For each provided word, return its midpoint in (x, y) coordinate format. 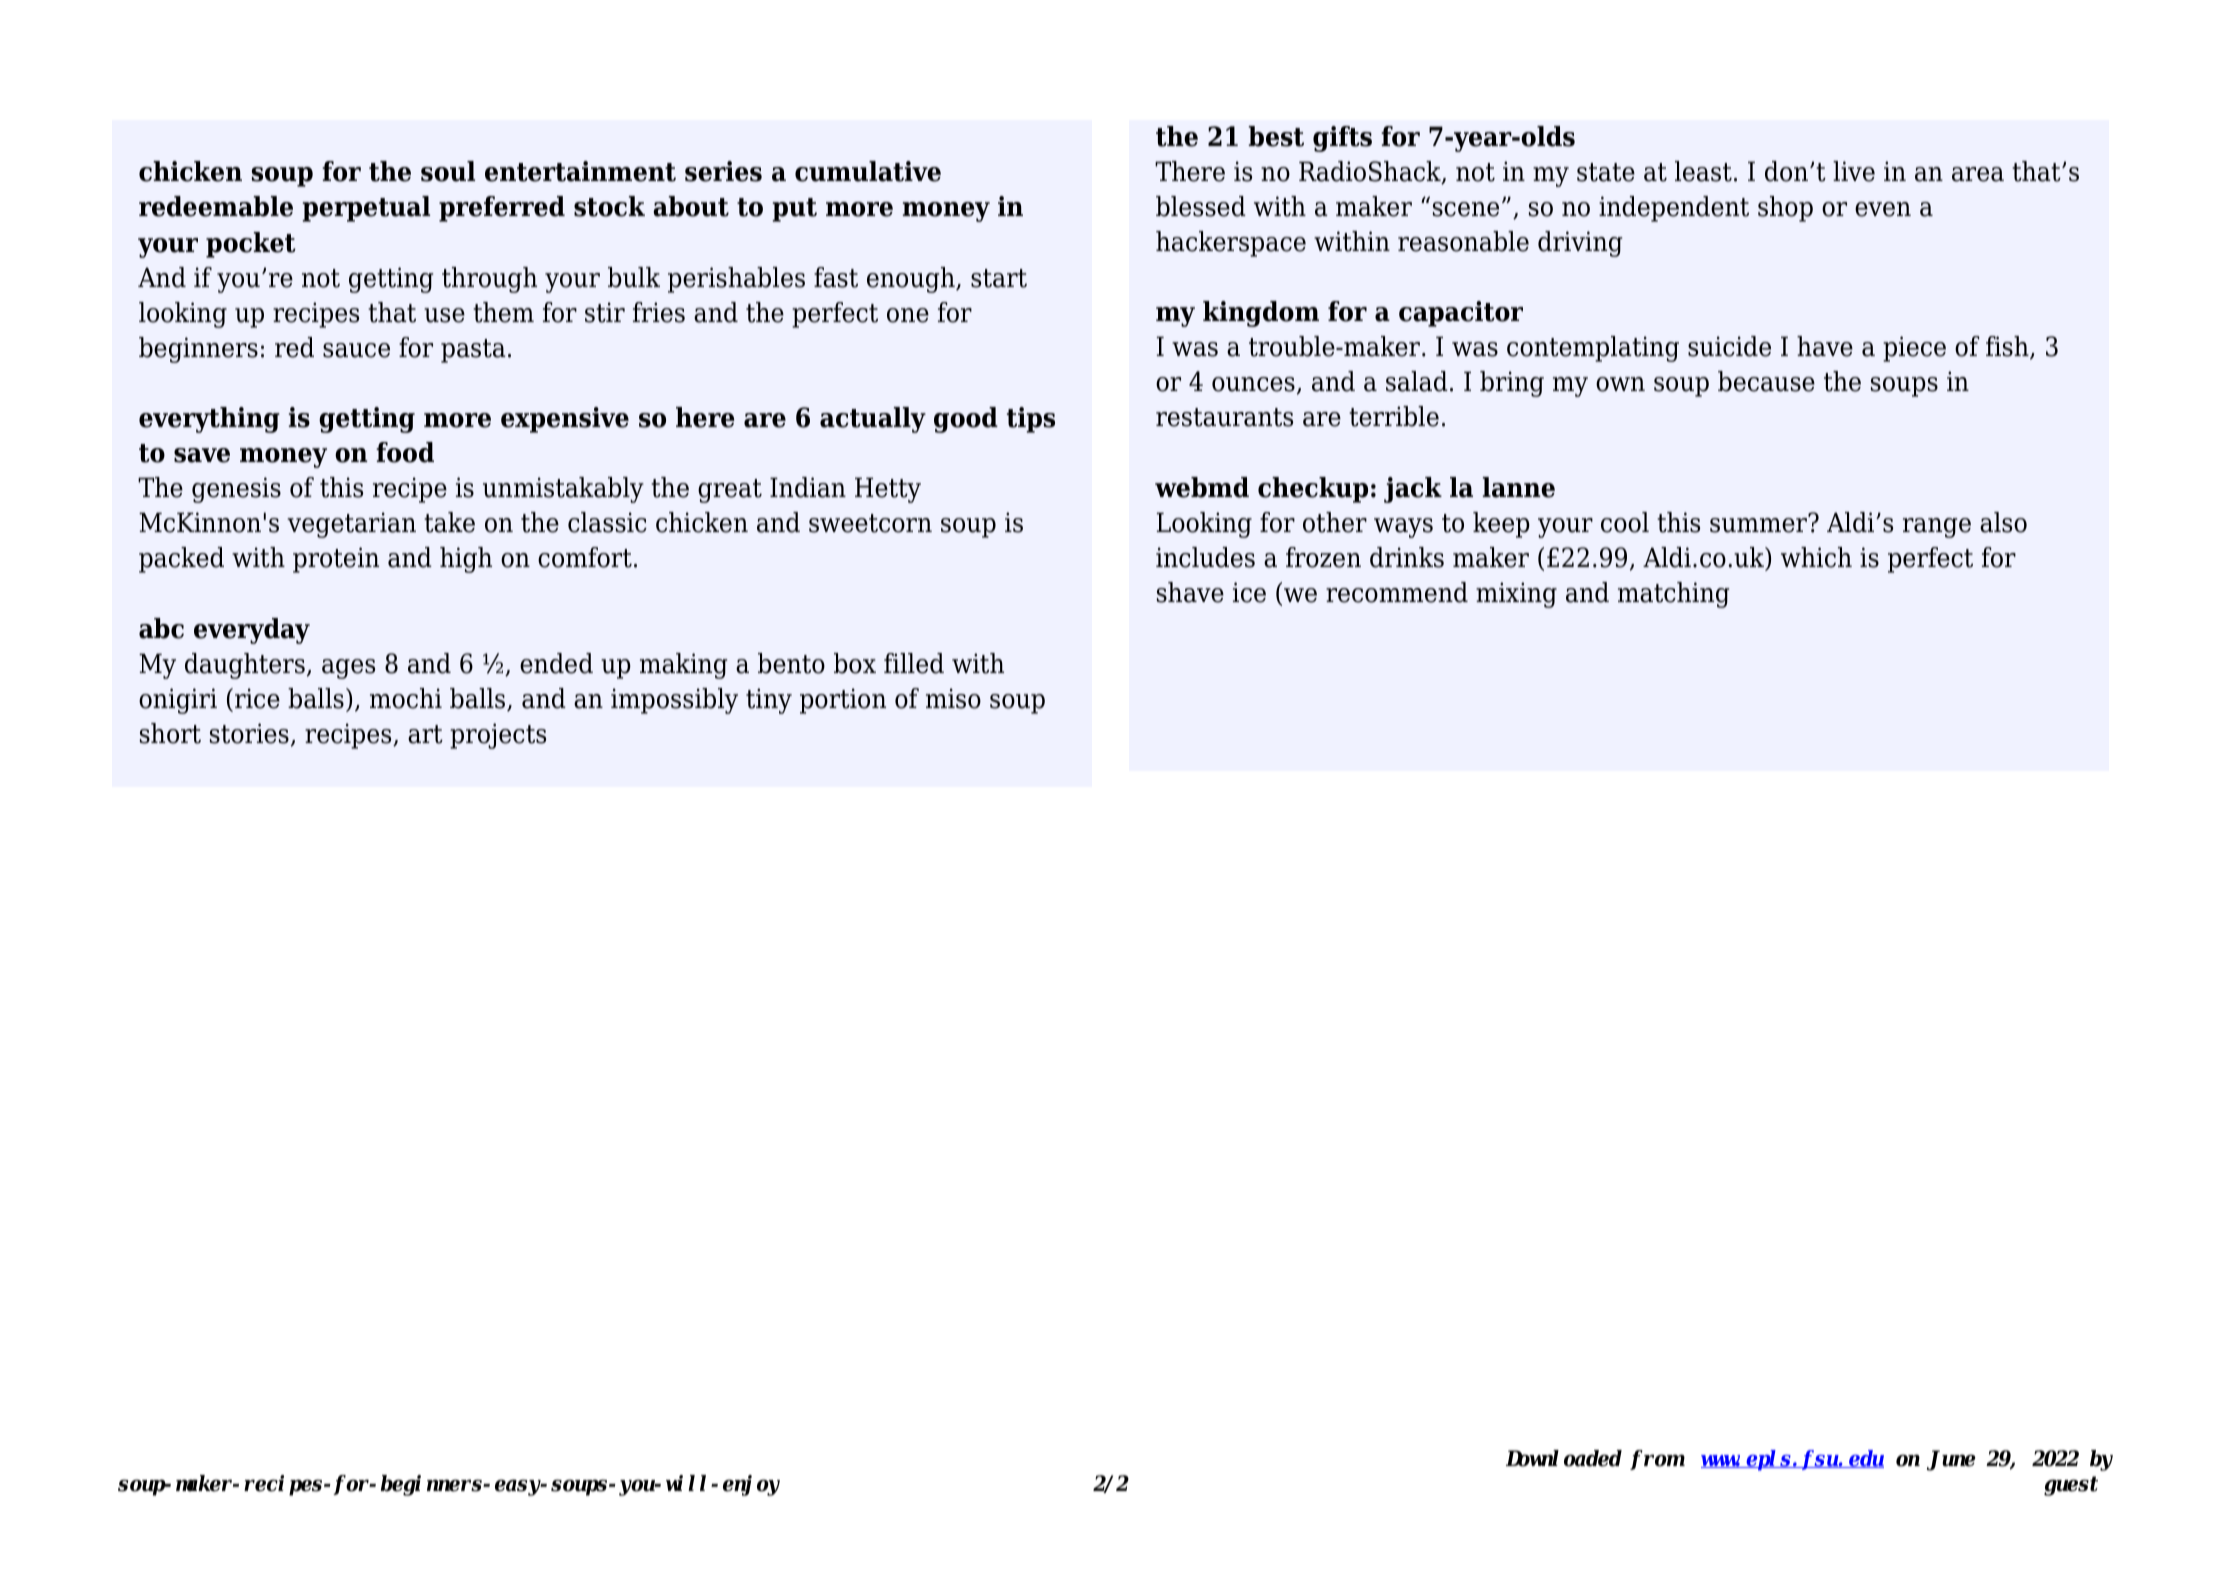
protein (336, 560)
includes (1205, 557)
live (1854, 171)
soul (448, 171)
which (1816, 557)
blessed (1201, 206)
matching (1673, 595)
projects (498, 736)
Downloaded (1564, 1458)
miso (953, 698)
